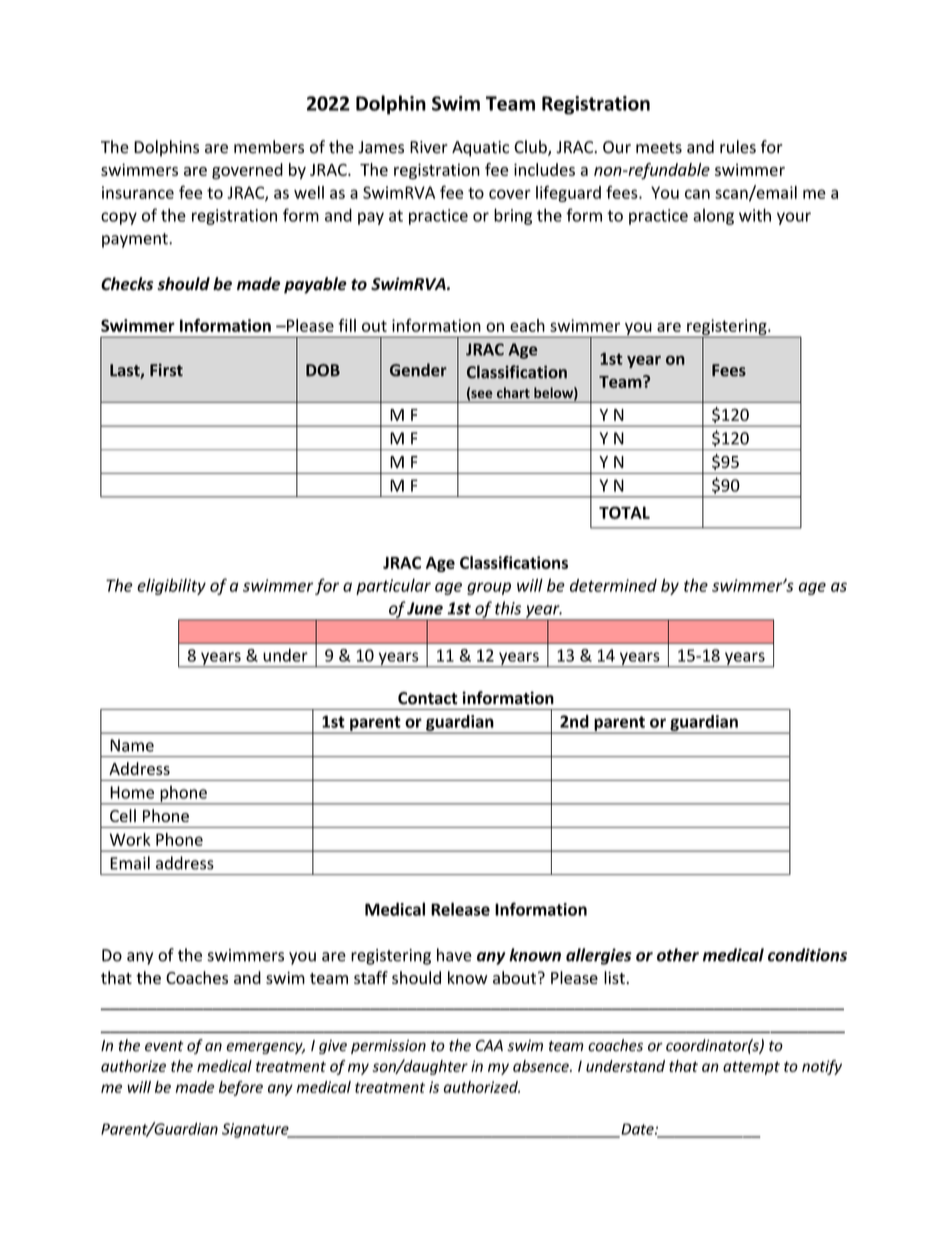 This screenshot has height=1233, width=952. What do you see at coordinates (738, 147) in the screenshot?
I see `rules` at bounding box center [738, 147].
